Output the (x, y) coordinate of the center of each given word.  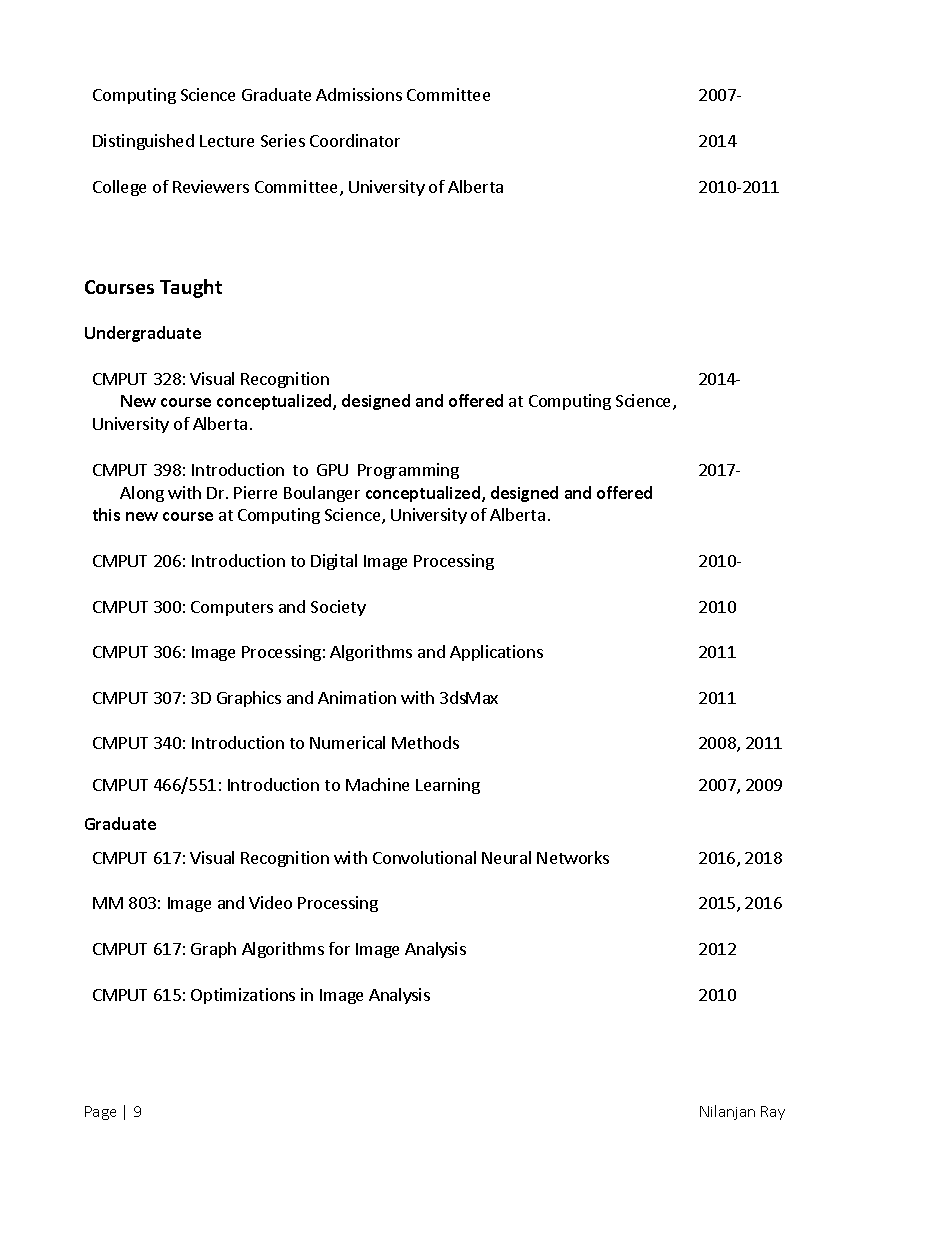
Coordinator (355, 140)
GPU (332, 470)
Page (100, 1113)
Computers (232, 608)
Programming (408, 471)
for (339, 948)
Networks (573, 857)
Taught (191, 288)
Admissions (359, 94)
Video (270, 902)
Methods (425, 742)
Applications (496, 653)
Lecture (227, 141)
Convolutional (424, 857)
